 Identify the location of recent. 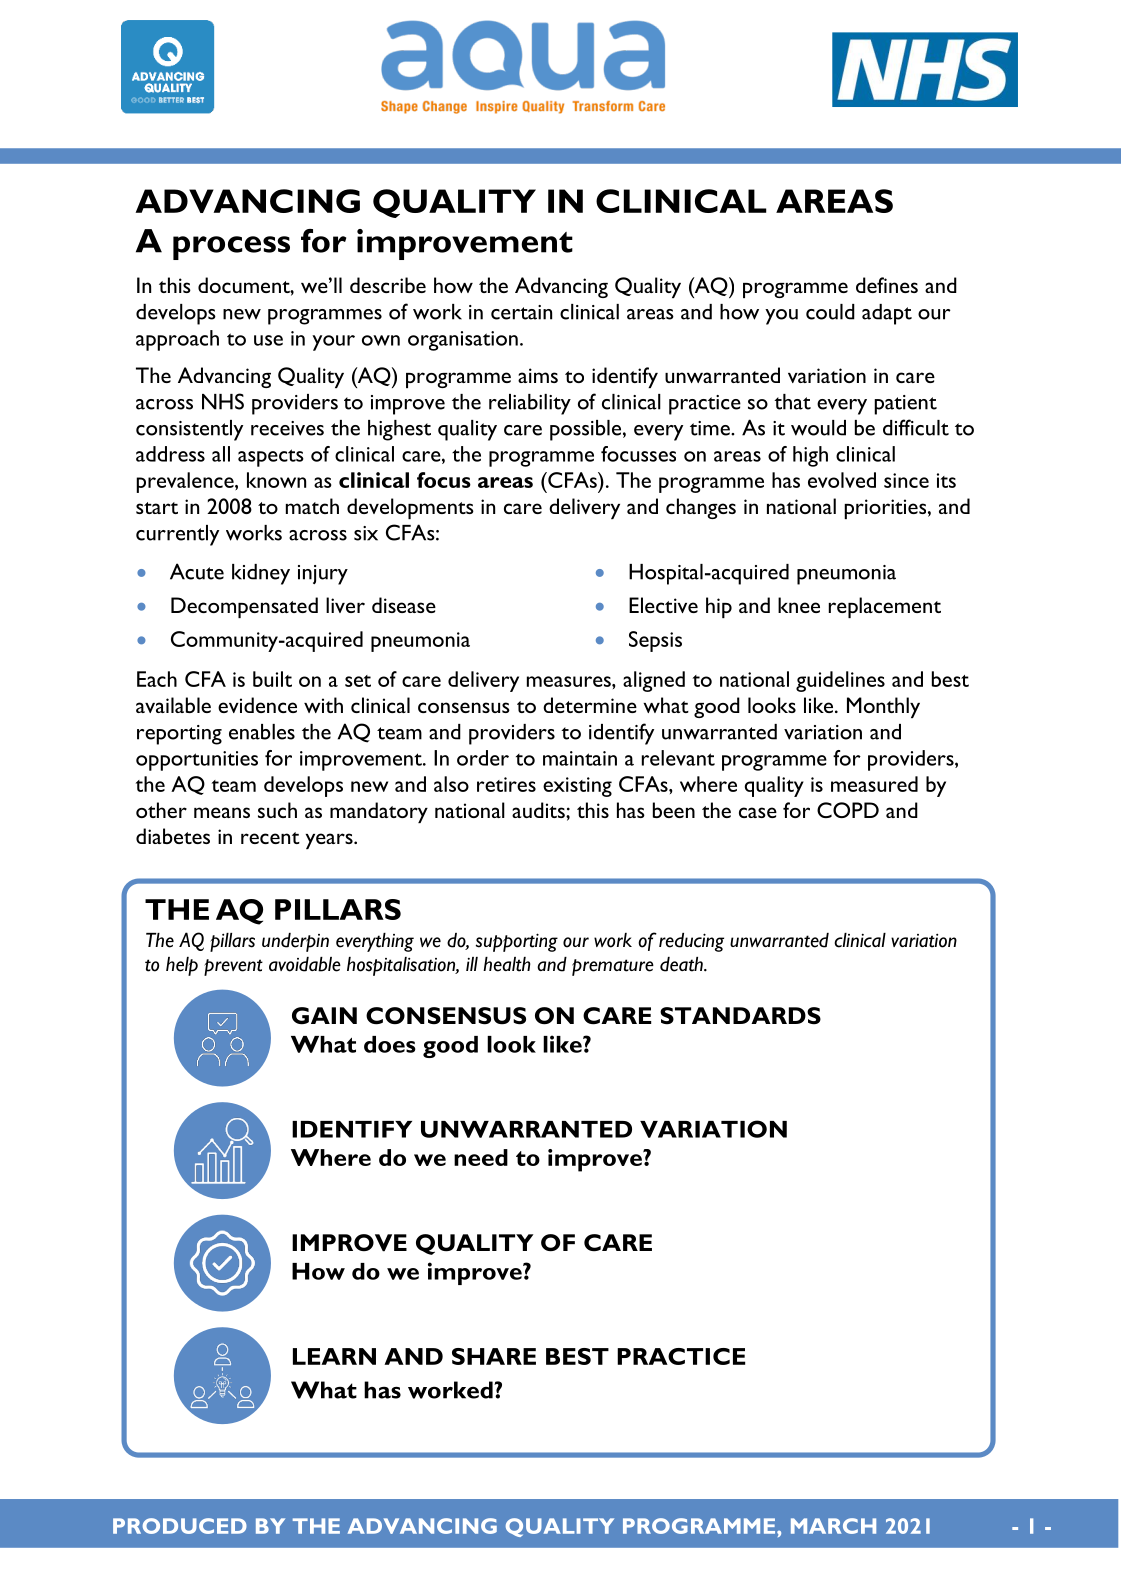
(270, 838).
